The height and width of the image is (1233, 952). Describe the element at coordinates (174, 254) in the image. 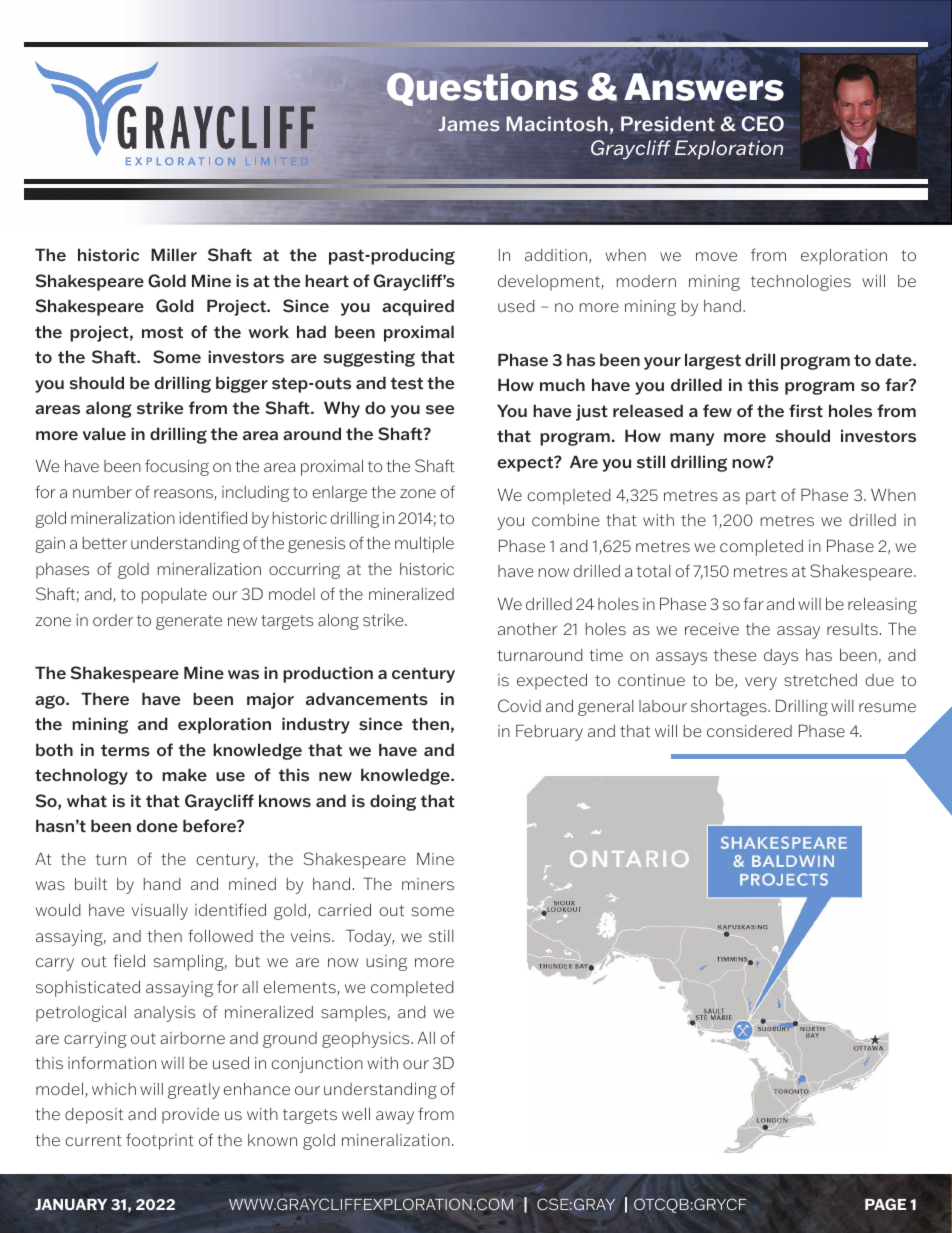

I see `Miller` at that location.
